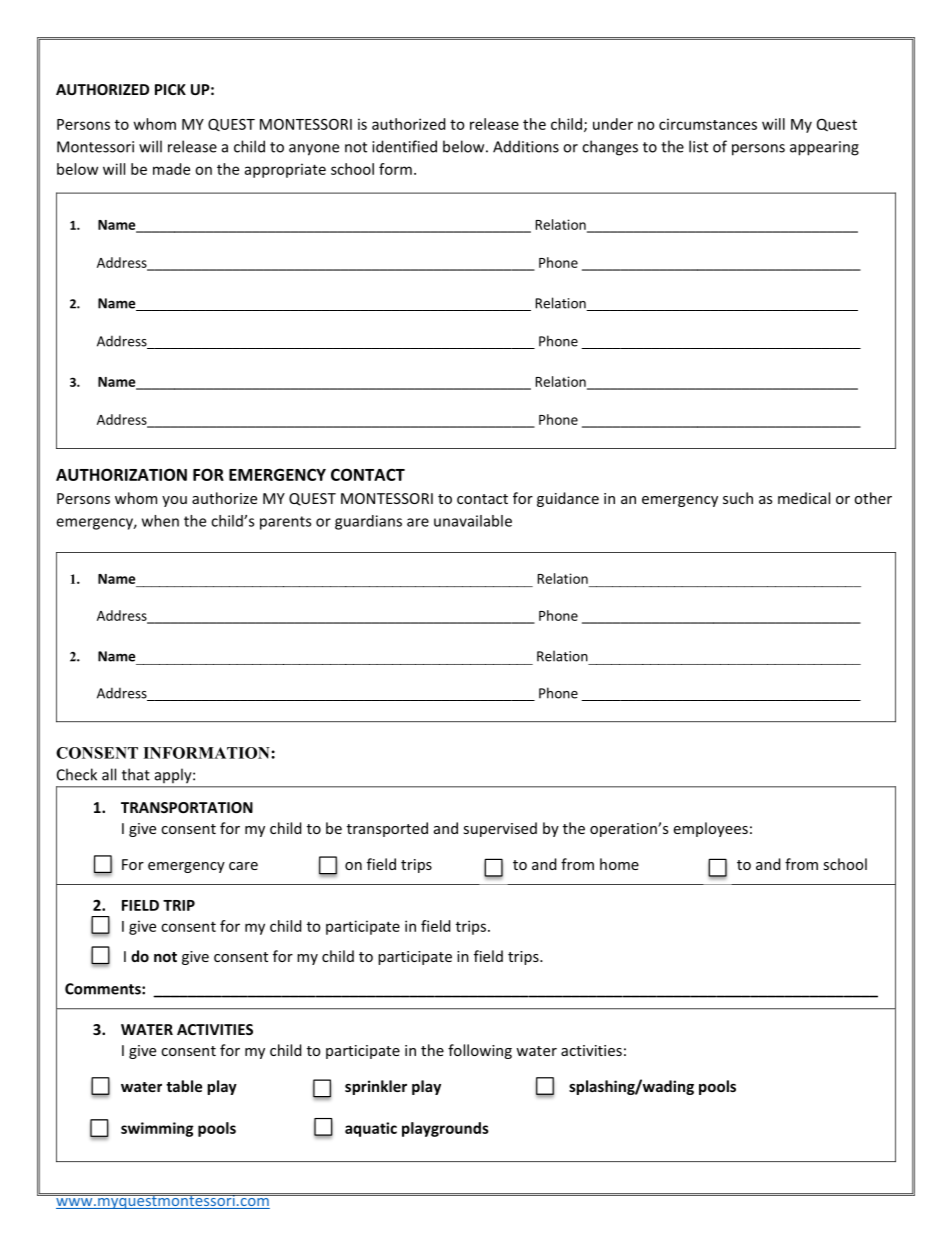 This image has height=1233, width=952. What do you see at coordinates (170, 89) in the image?
I see `PICK` at bounding box center [170, 89].
